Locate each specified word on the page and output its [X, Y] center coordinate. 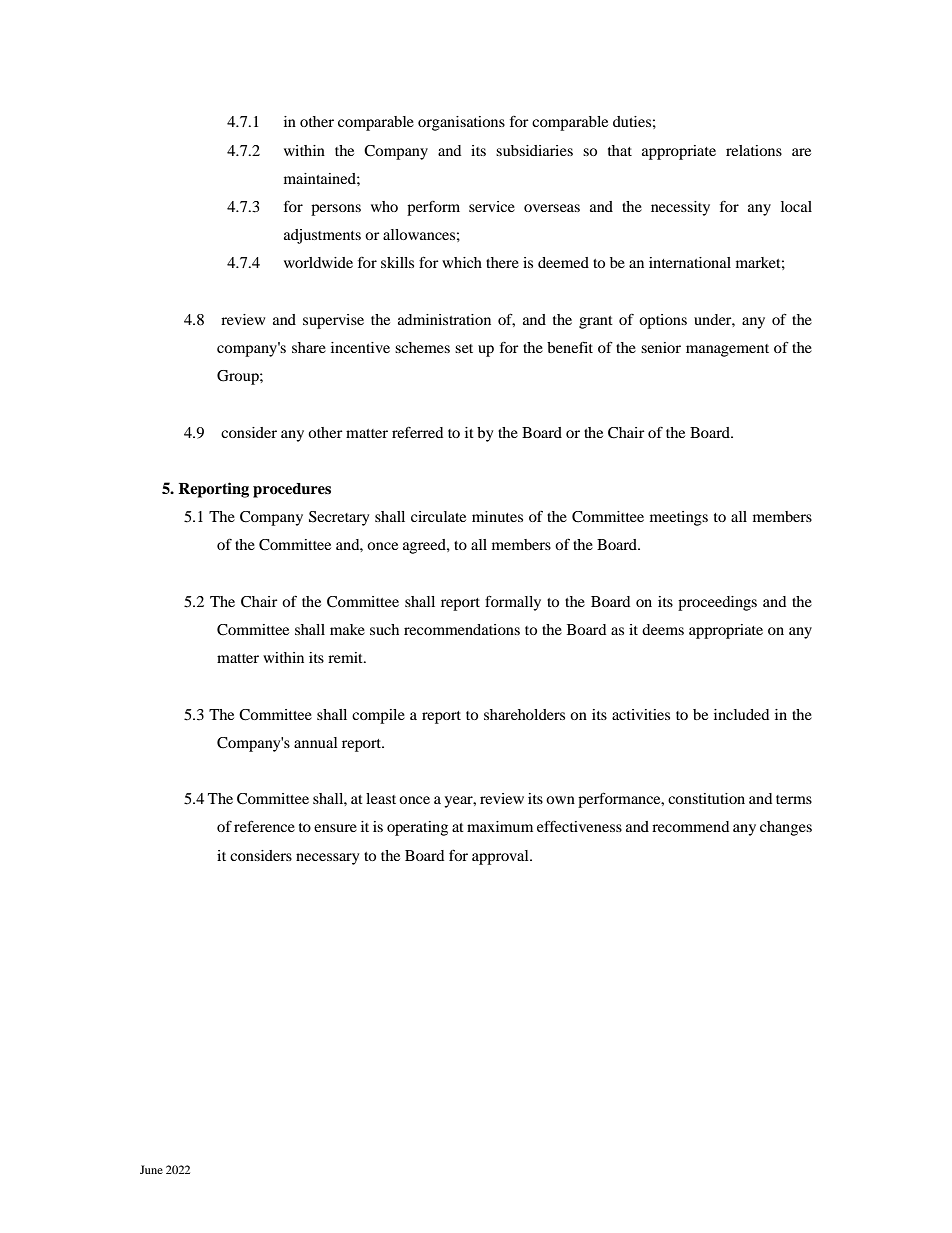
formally [513, 603]
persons [336, 210]
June [151, 1169]
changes [786, 828]
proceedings [717, 603]
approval [501, 857]
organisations [461, 123]
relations [754, 150]
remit [346, 657]
